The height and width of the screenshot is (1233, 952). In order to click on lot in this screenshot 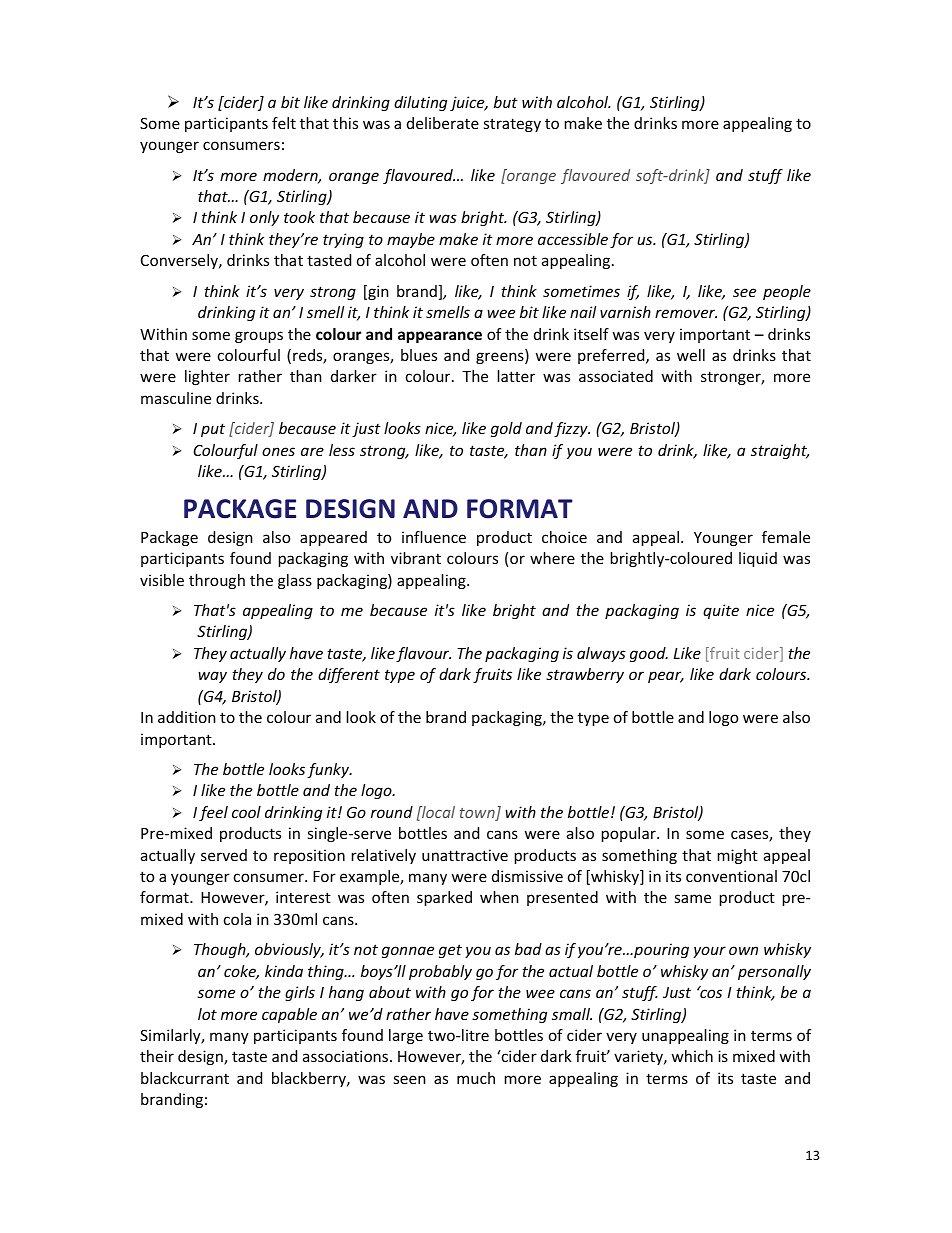, I will do `click(207, 1014)`.
